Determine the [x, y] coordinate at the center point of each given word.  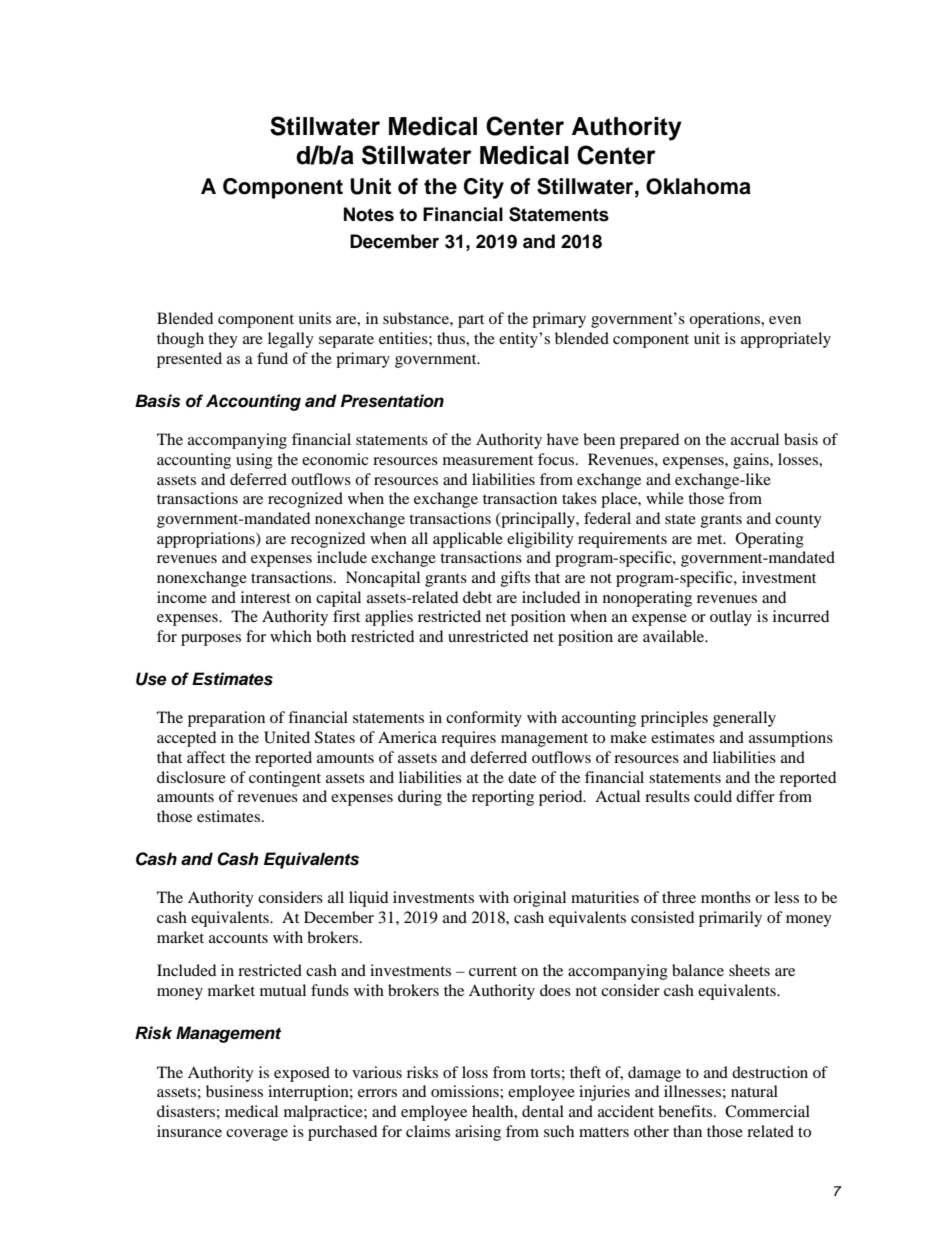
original [539, 899]
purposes [211, 640]
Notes [369, 214]
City [484, 188]
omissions [466, 1091]
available [675, 636]
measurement [488, 460]
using [254, 461]
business [234, 1091]
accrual [755, 439]
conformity [484, 719]
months [726, 897]
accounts [238, 938]
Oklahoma [698, 186]
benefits [686, 1111]
